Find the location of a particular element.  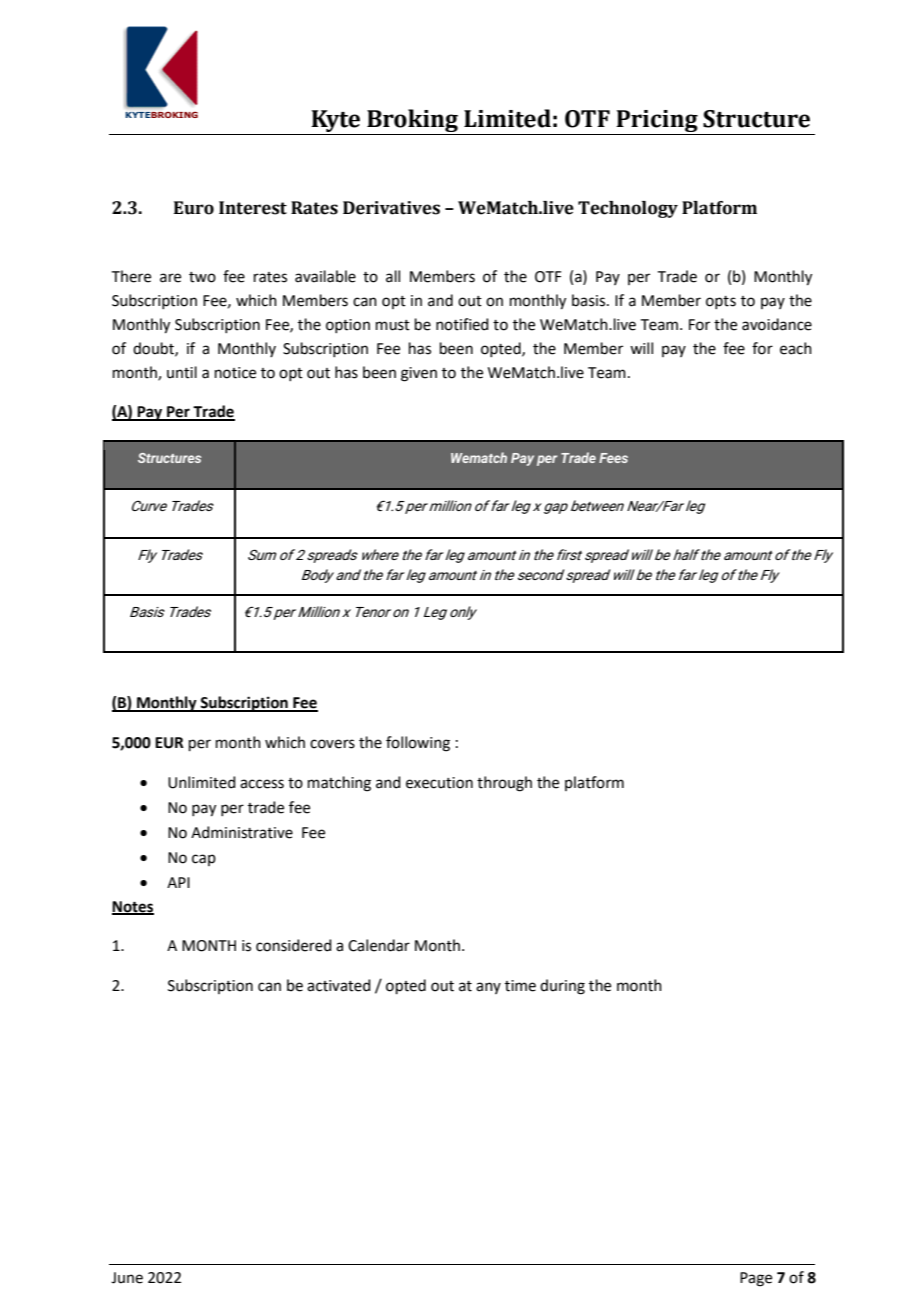

Derivatives is located at coordinates (391, 208).
